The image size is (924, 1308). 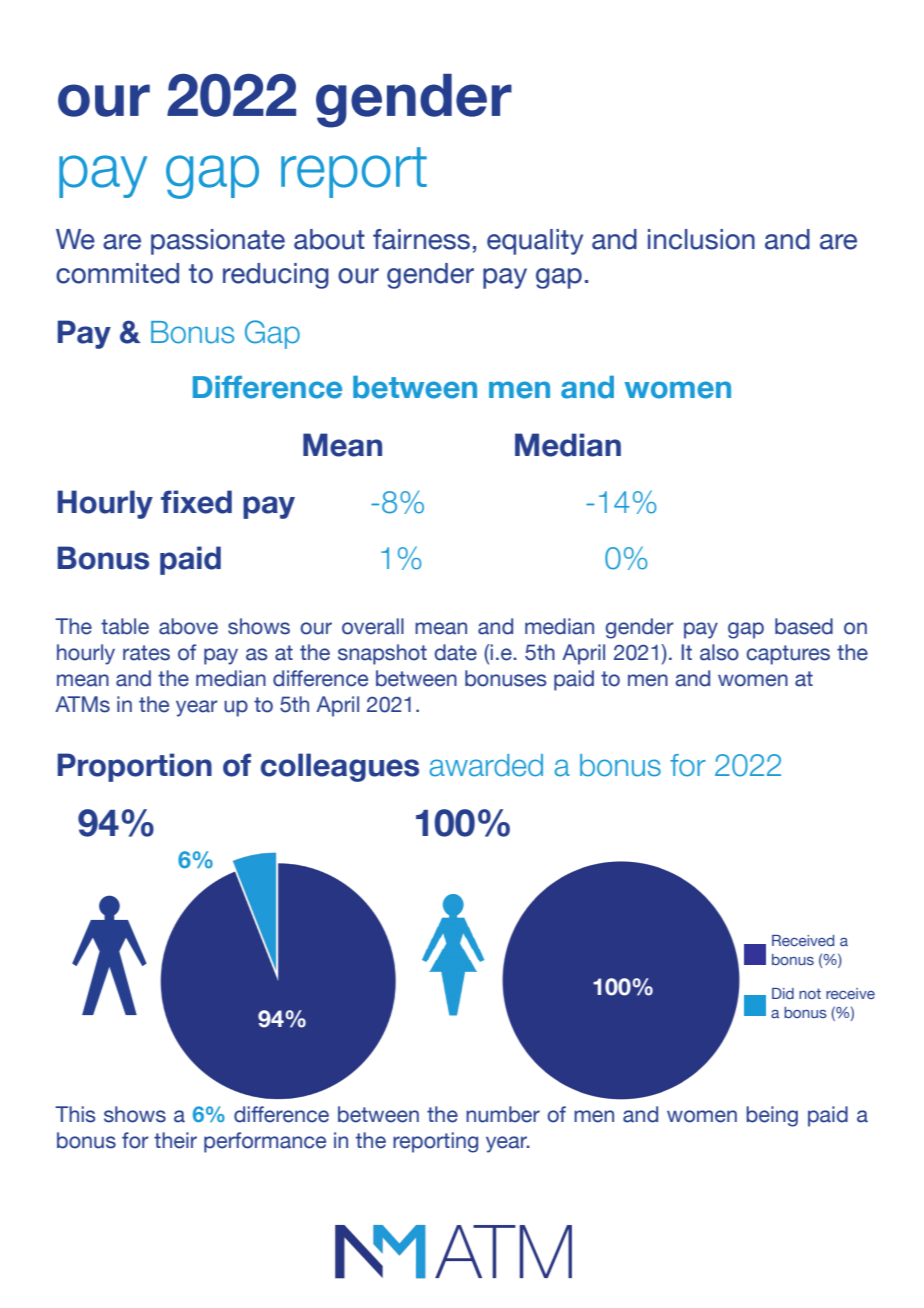 I want to click on fixed, so click(x=196, y=502).
